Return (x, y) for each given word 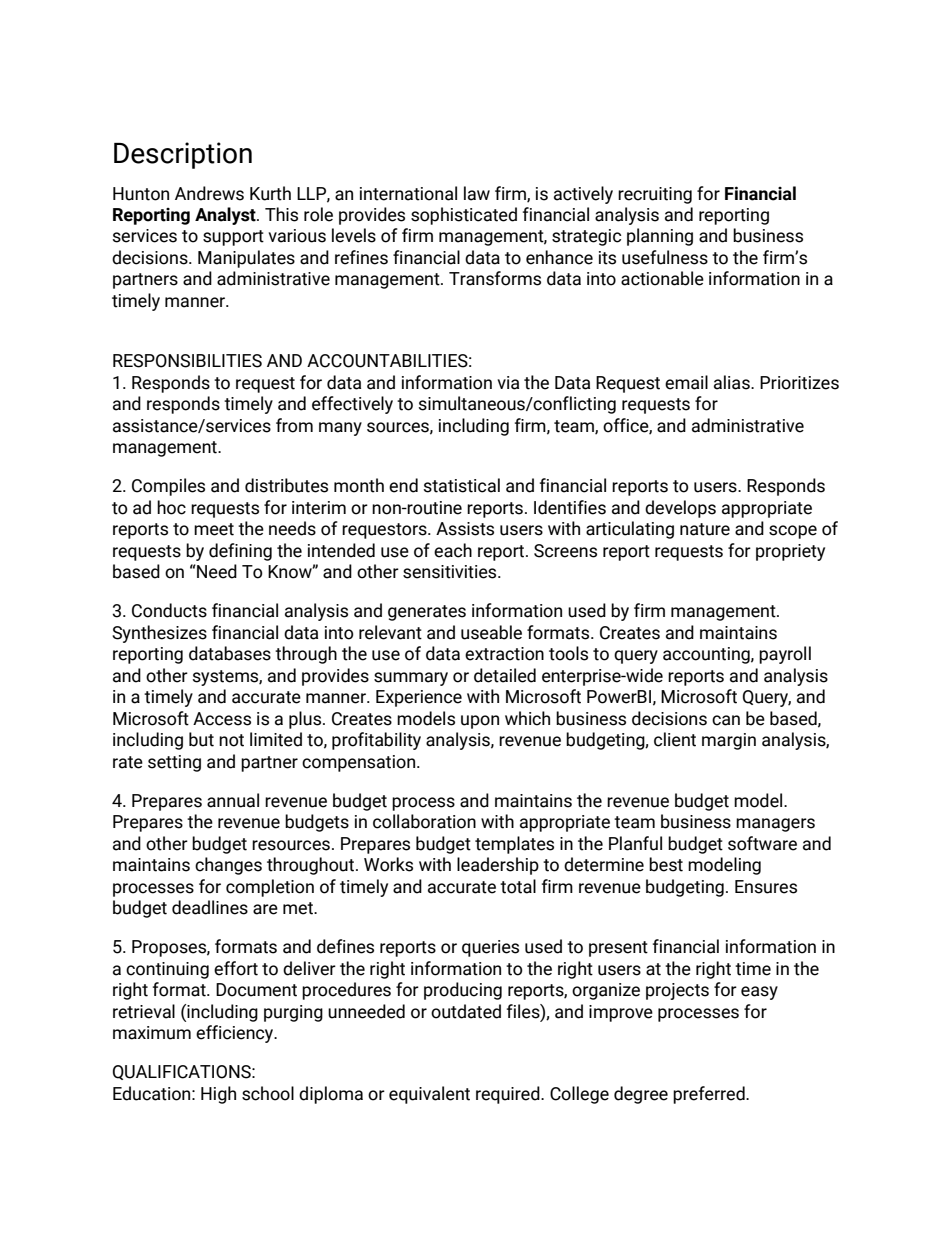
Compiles (168, 487)
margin (729, 741)
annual (233, 800)
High (218, 1095)
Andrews (209, 193)
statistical (461, 485)
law (477, 193)
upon (480, 722)
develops (680, 509)
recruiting (655, 195)
